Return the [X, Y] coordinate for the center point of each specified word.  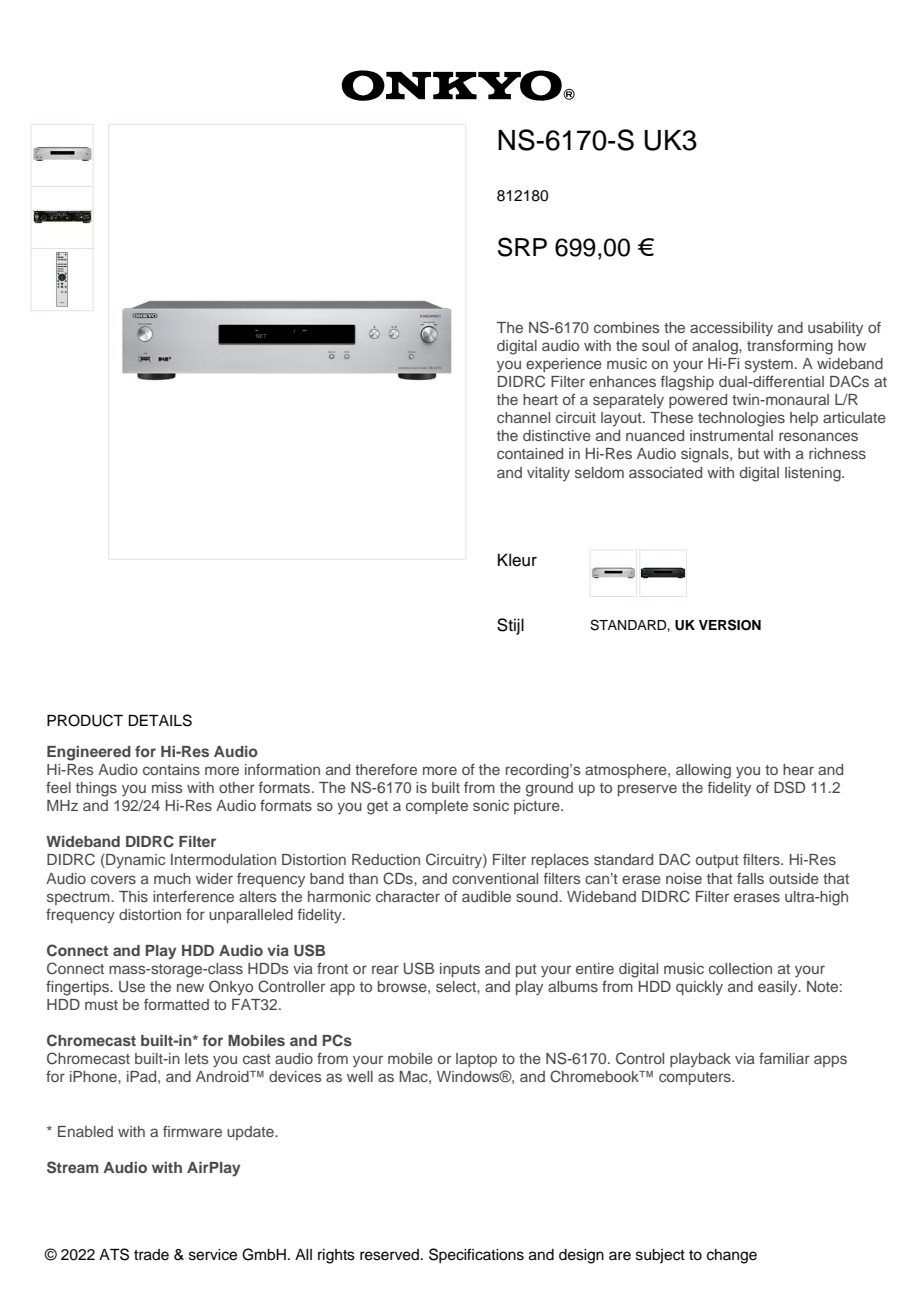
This [133, 896]
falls [750, 878]
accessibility [731, 329]
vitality [548, 474]
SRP [522, 247]
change [732, 1256]
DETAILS [160, 720]
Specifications [476, 1256]
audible [486, 896]
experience [564, 365]
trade [151, 1255]
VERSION [730, 625]
